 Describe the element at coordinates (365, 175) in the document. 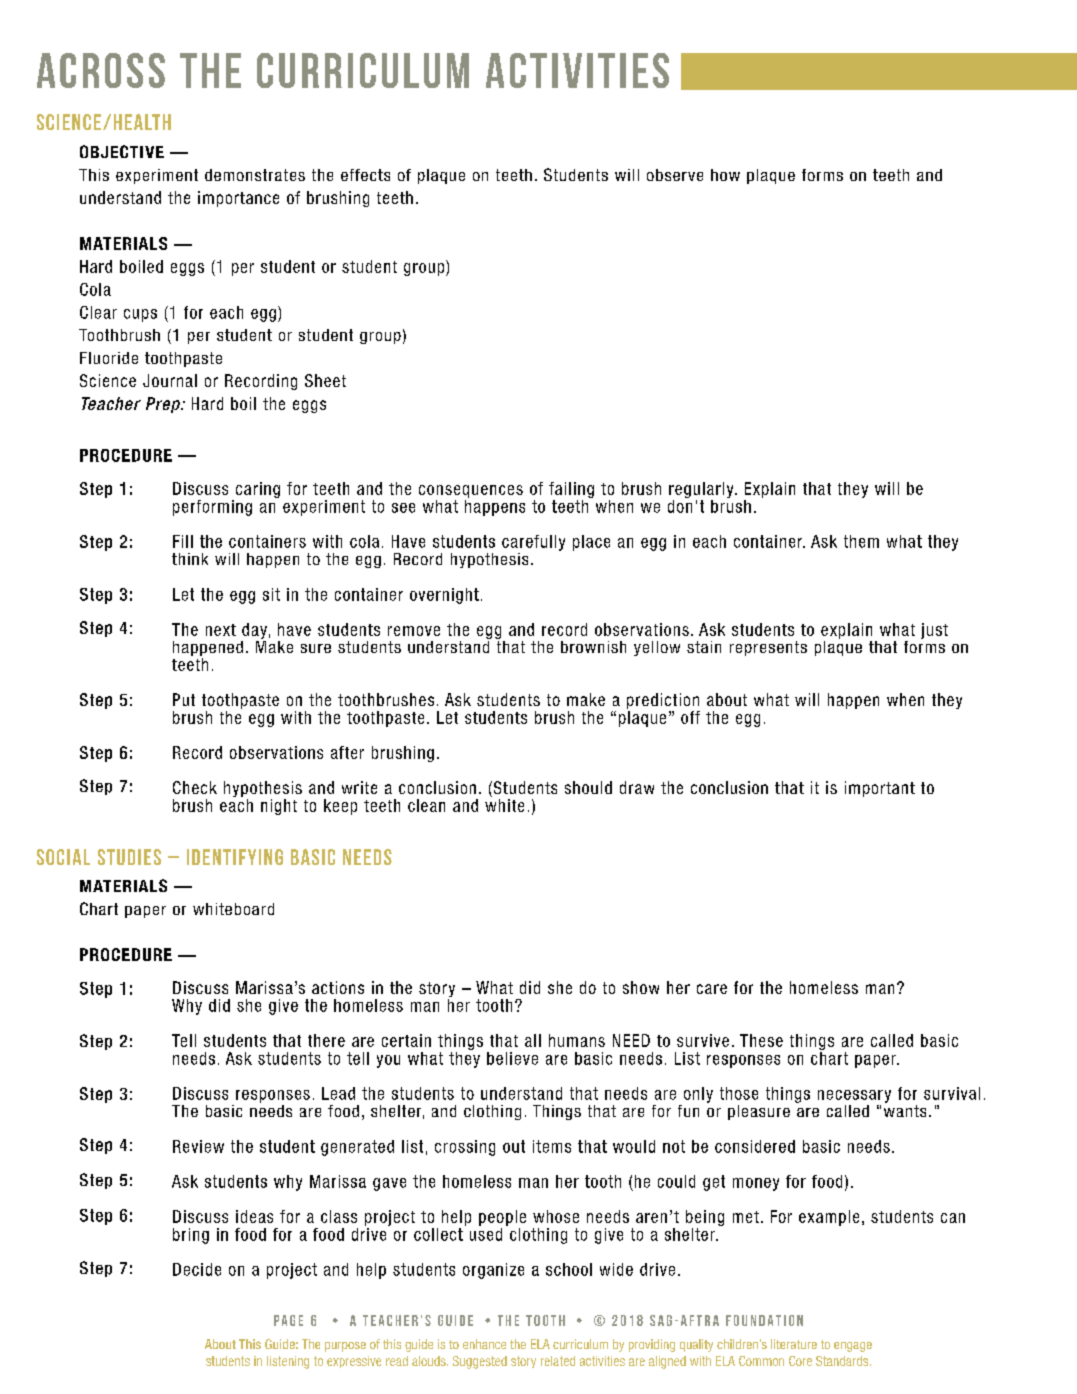

I see `effects` at that location.
